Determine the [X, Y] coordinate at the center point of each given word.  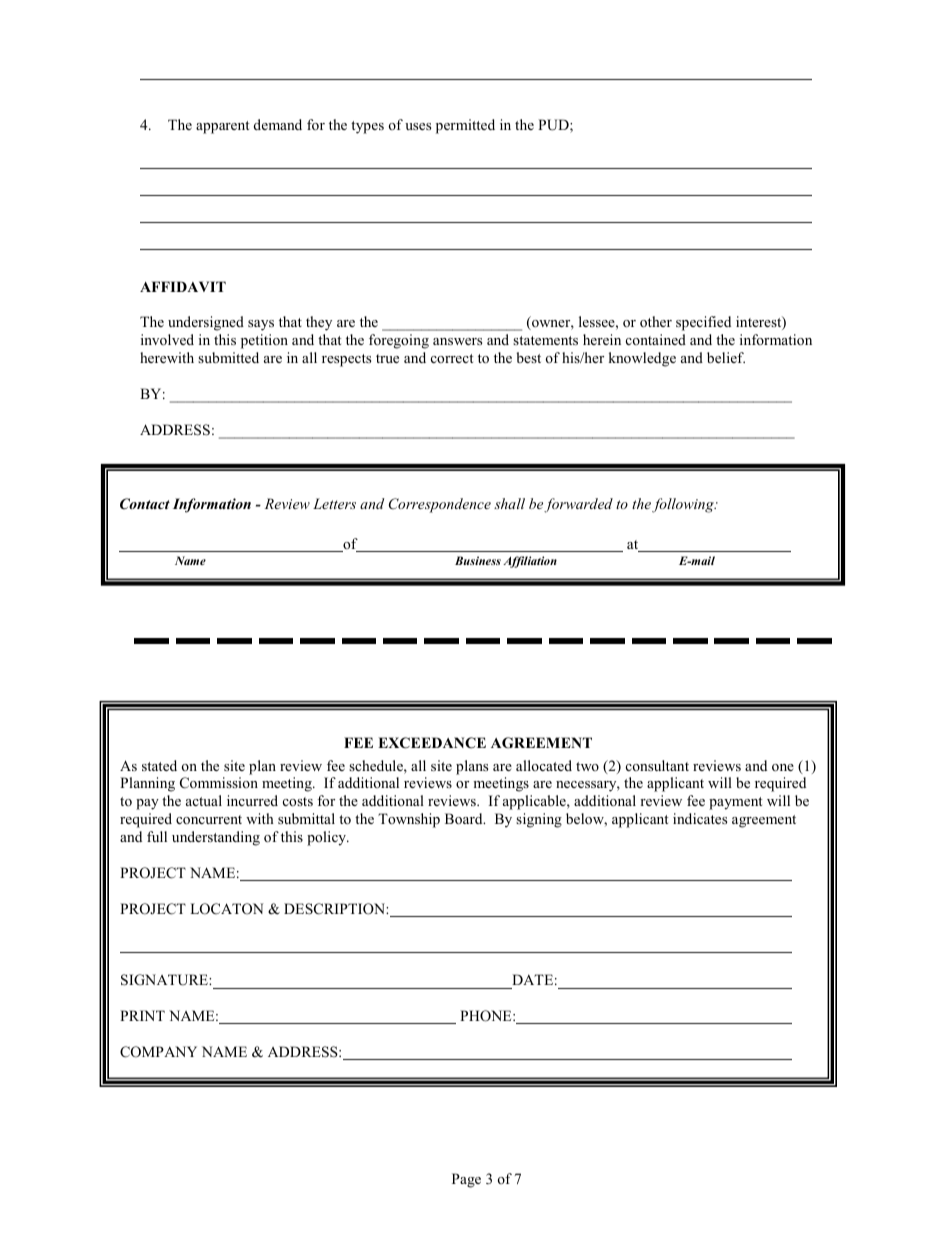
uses [418, 126]
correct [452, 358]
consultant [657, 765]
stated [159, 765]
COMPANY [158, 1052]
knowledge [642, 359]
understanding [216, 838]
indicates [700, 818]
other [656, 321]
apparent [222, 127]
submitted [228, 357]
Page [466, 1180]
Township [409, 820]
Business [478, 560]
